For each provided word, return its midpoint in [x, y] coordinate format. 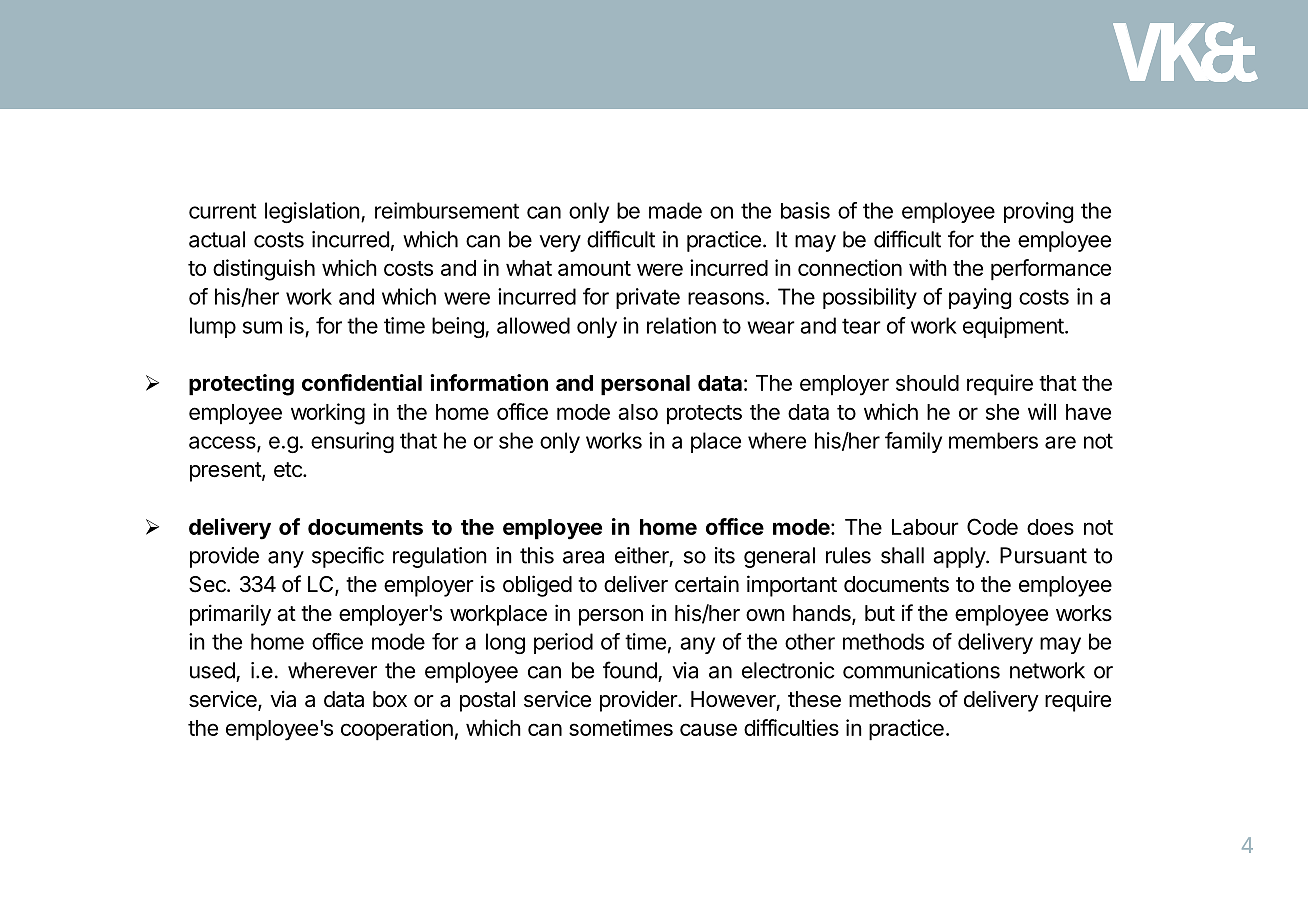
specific [348, 557]
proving [1038, 212]
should [927, 383]
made [675, 210]
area [583, 557]
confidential [362, 382]
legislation [312, 212]
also [638, 412]
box [390, 699]
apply [960, 557]
